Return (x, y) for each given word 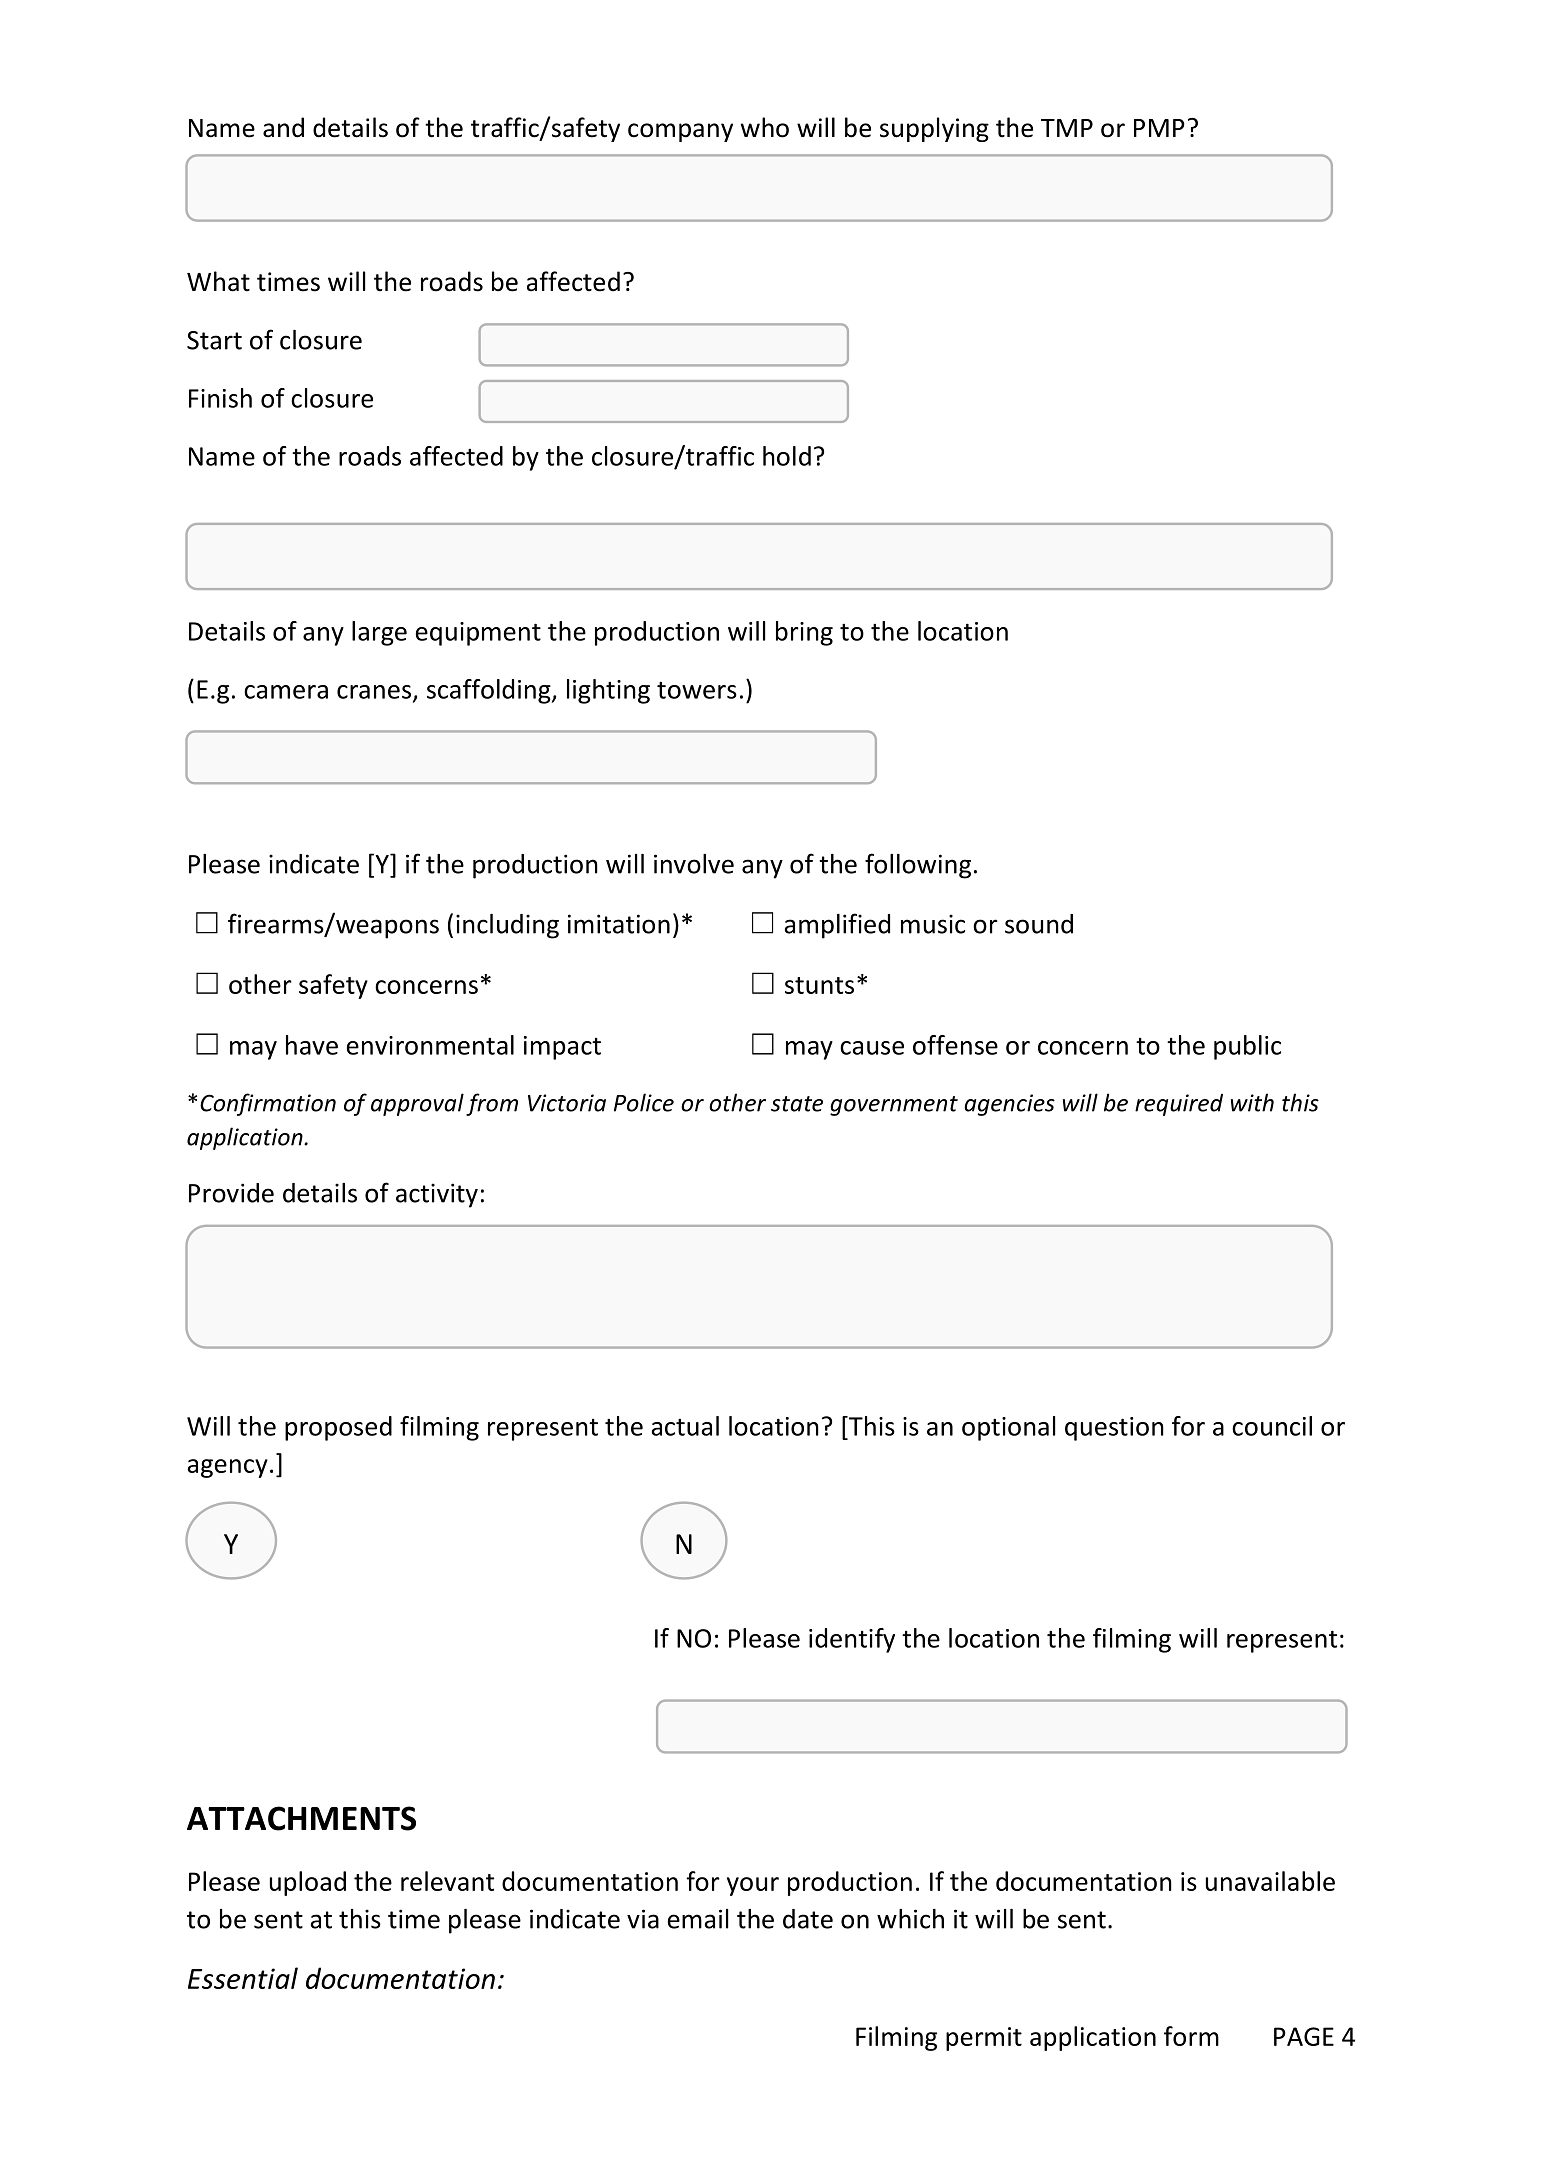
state (797, 1104)
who (765, 127)
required (1179, 1104)
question (1114, 1429)
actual (685, 1426)
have (312, 1045)
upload (308, 1883)
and (283, 127)
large (379, 633)
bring (804, 633)
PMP (1159, 128)
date (808, 1919)
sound (1039, 924)
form (1191, 2036)
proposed (338, 1428)
